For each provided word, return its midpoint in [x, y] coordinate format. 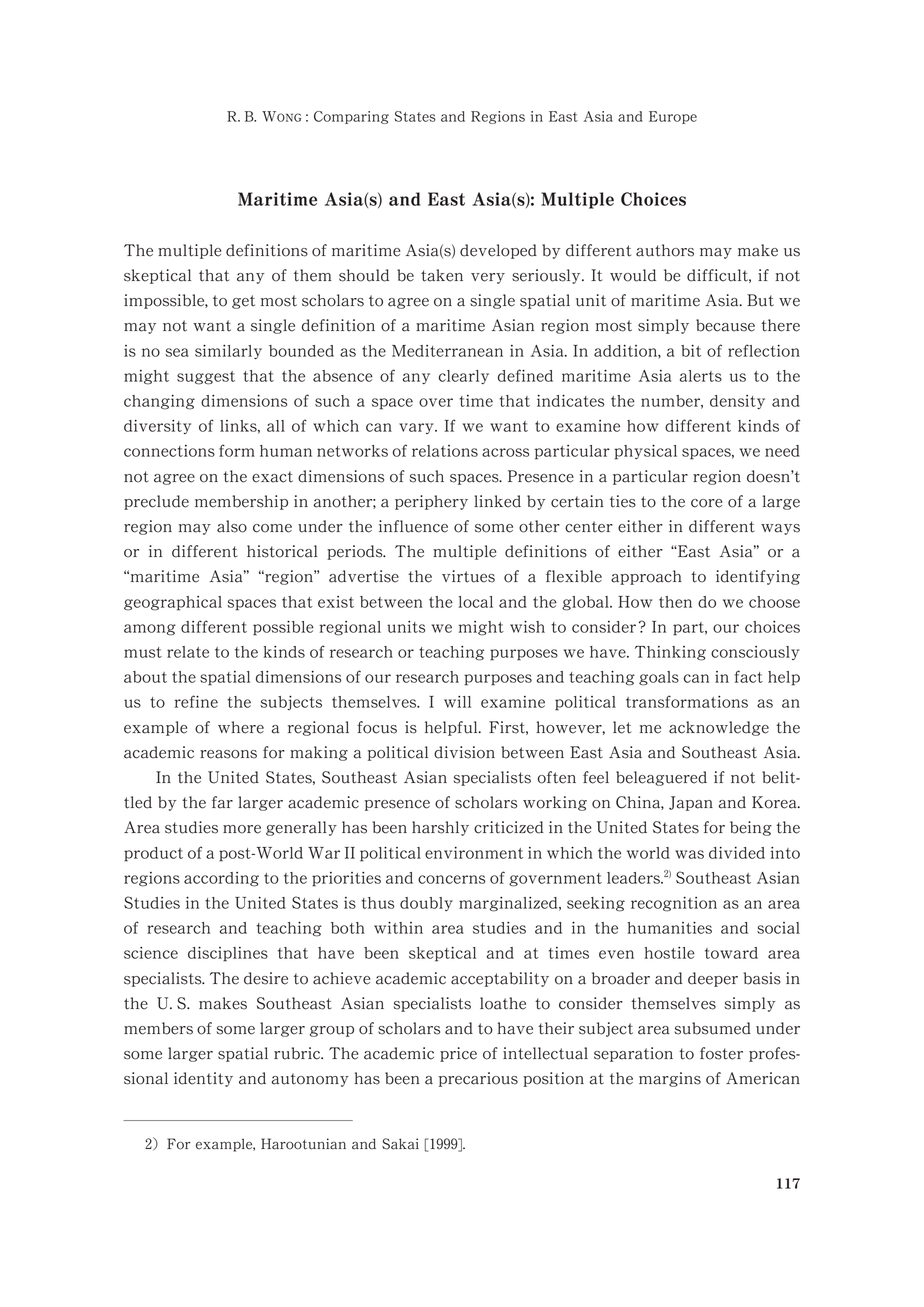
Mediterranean [447, 351]
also [232, 526]
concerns [452, 879]
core [706, 503]
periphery [431, 502]
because [725, 325]
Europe [673, 117]
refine [196, 701]
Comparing [351, 117]
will [457, 702]
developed [498, 251]
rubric [298, 1053]
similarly [228, 352]
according [221, 879]
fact [748, 676]
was [689, 854]
